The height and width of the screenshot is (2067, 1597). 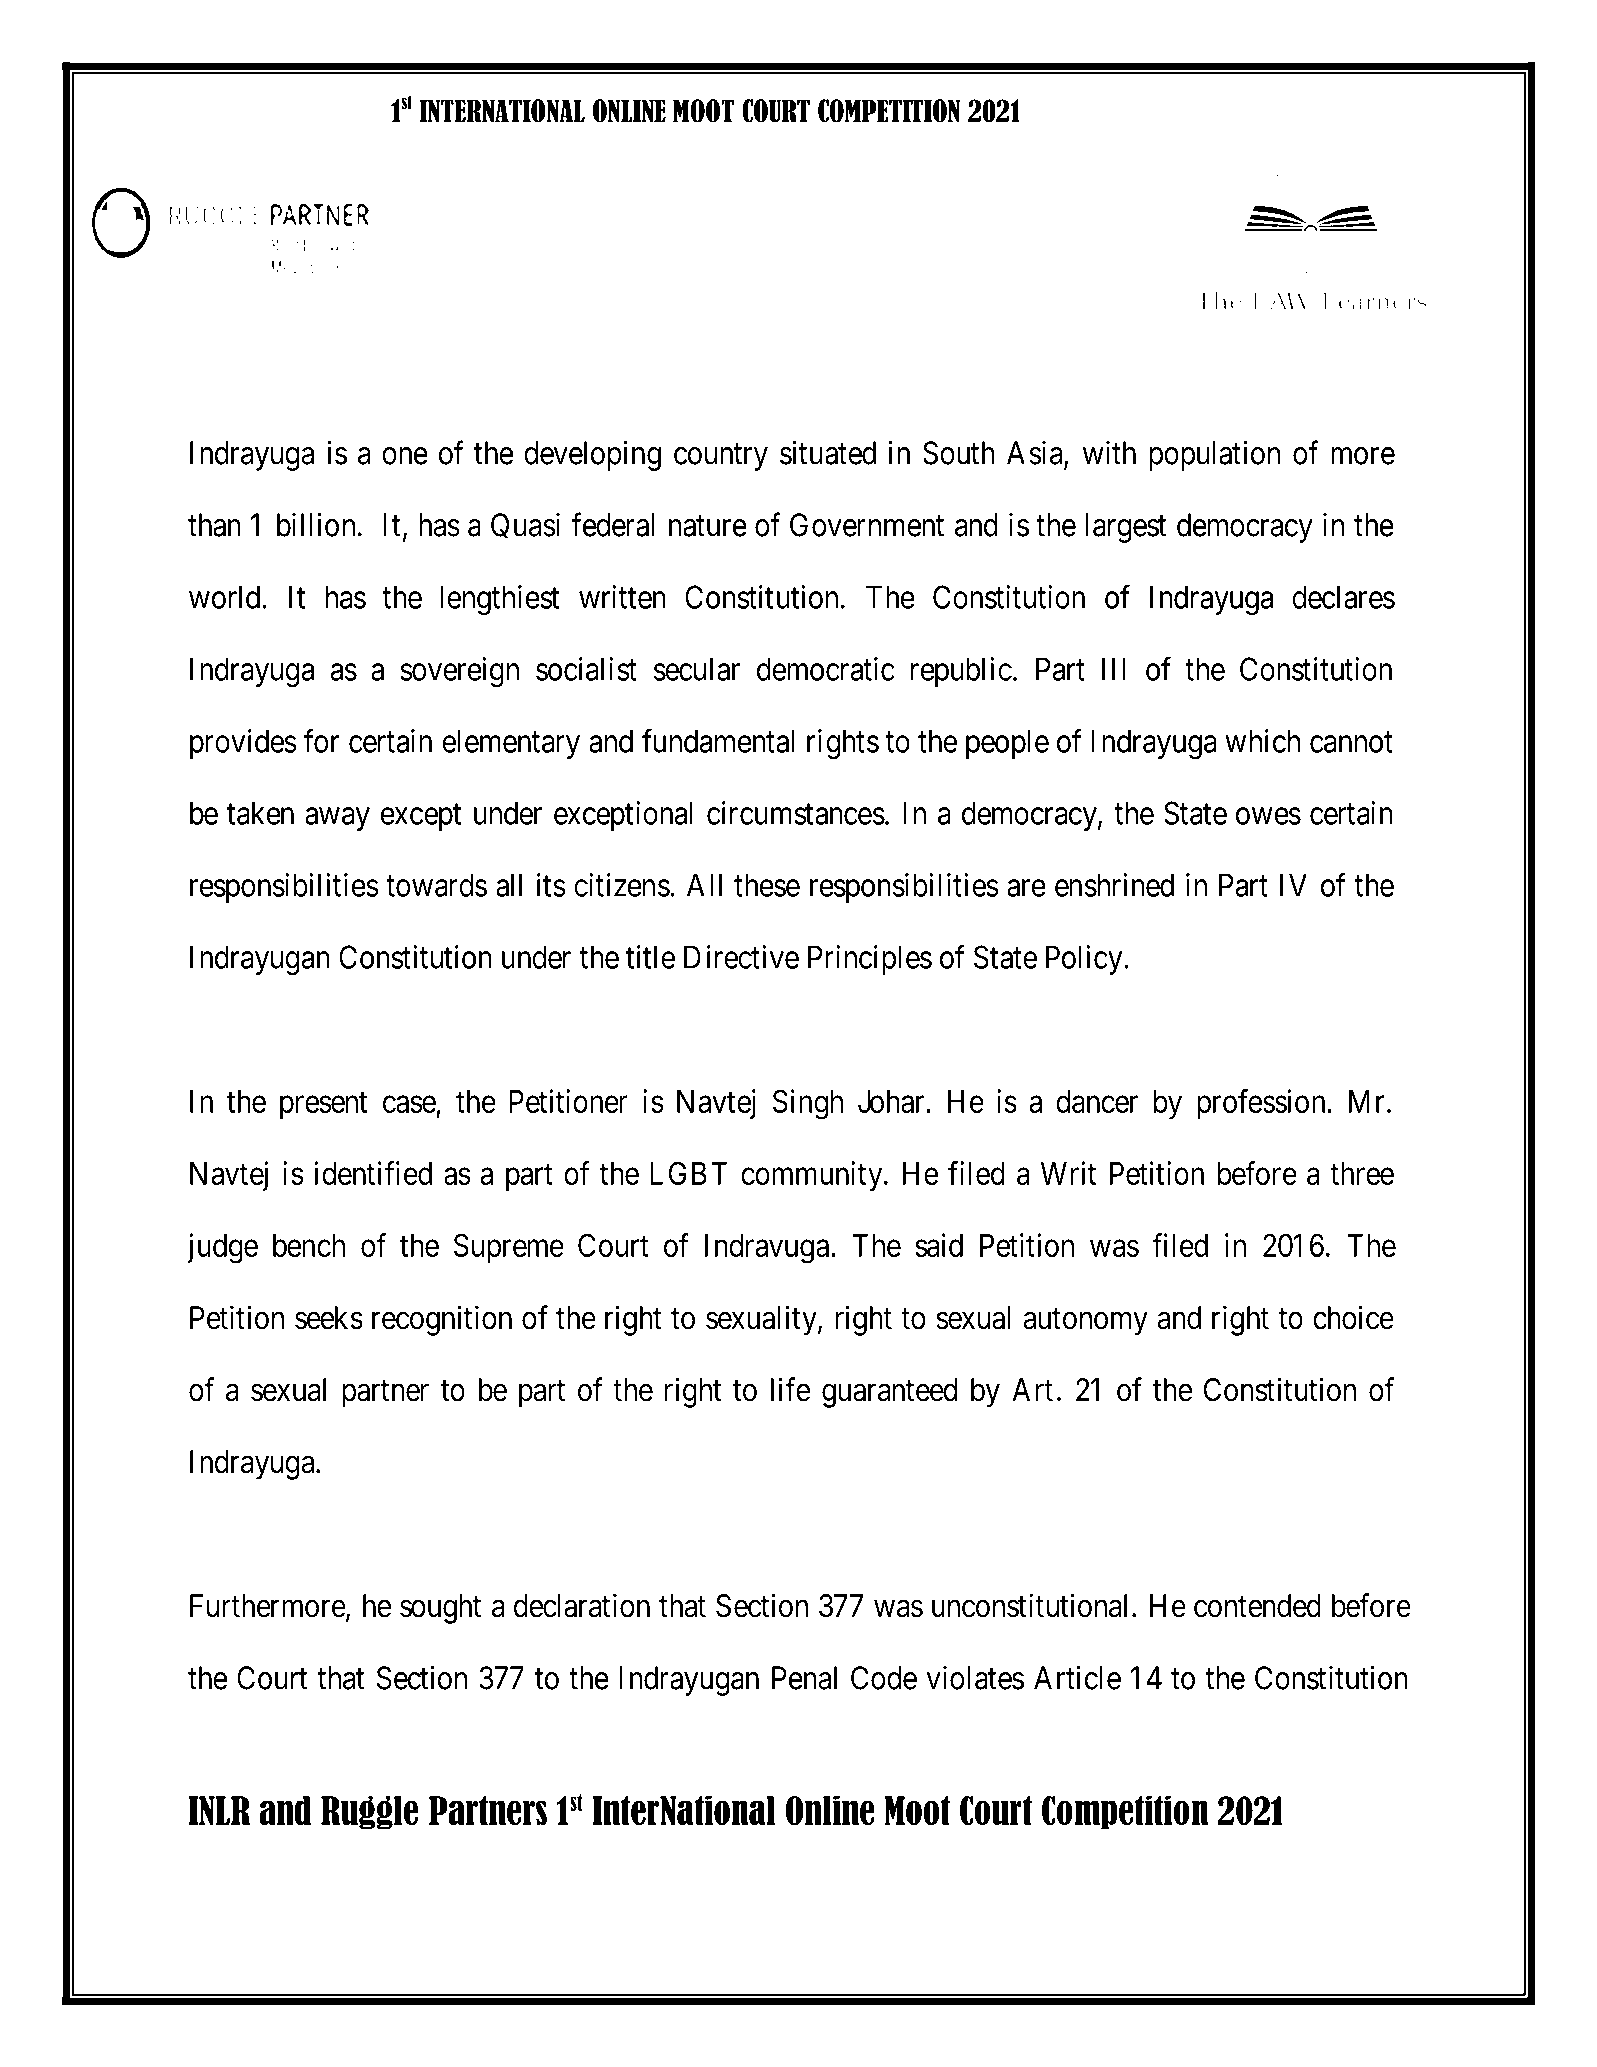 I want to click on enshrined, so click(x=1114, y=885).
